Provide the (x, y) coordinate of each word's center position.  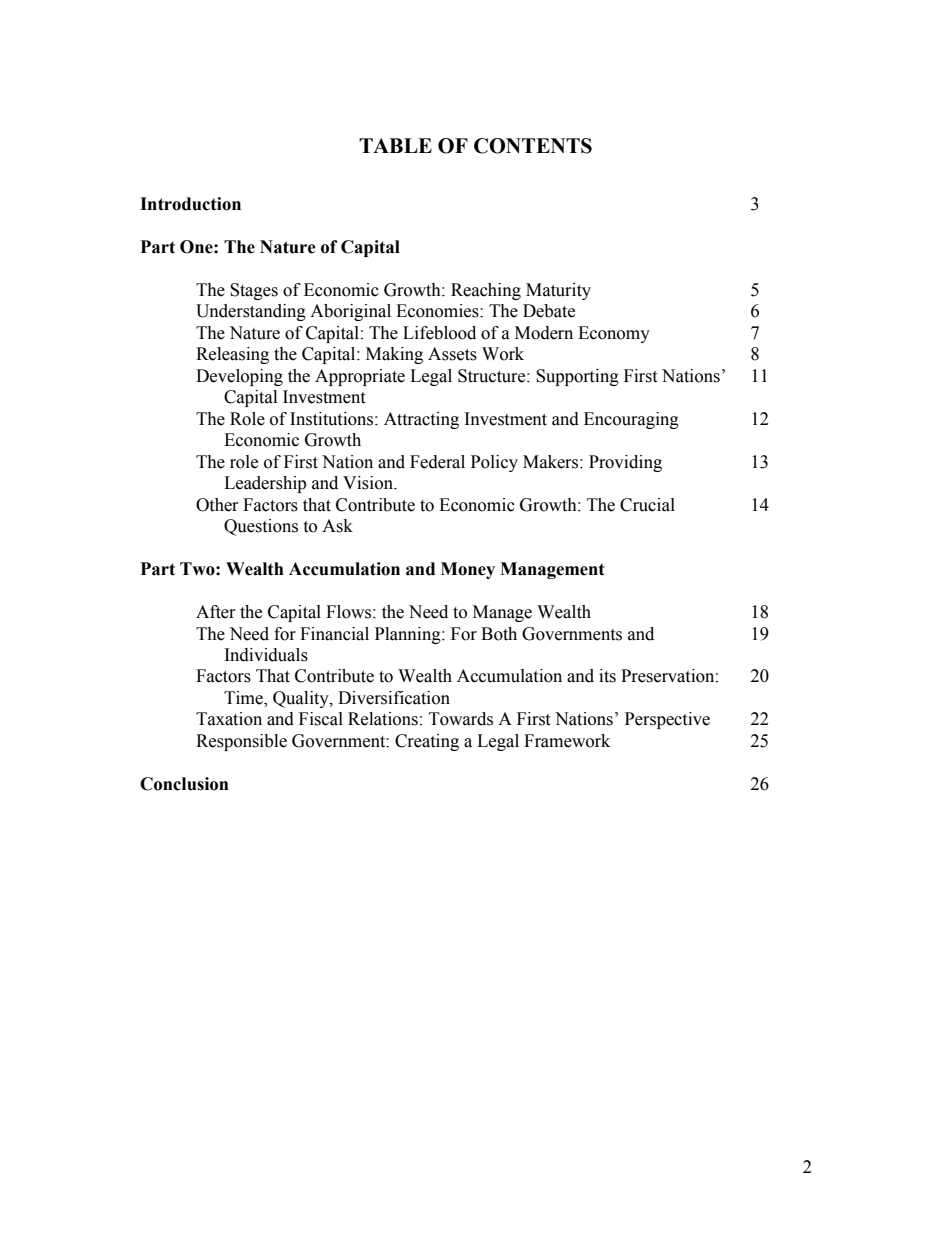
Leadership (265, 484)
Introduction (190, 204)
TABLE (395, 145)
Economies (438, 311)
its (607, 676)
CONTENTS (533, 146)
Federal (437, 462)
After (216, 612)
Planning (409, 635)
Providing (625, 463)
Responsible (241, 742)
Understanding (251, 312)
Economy (614, 334)
